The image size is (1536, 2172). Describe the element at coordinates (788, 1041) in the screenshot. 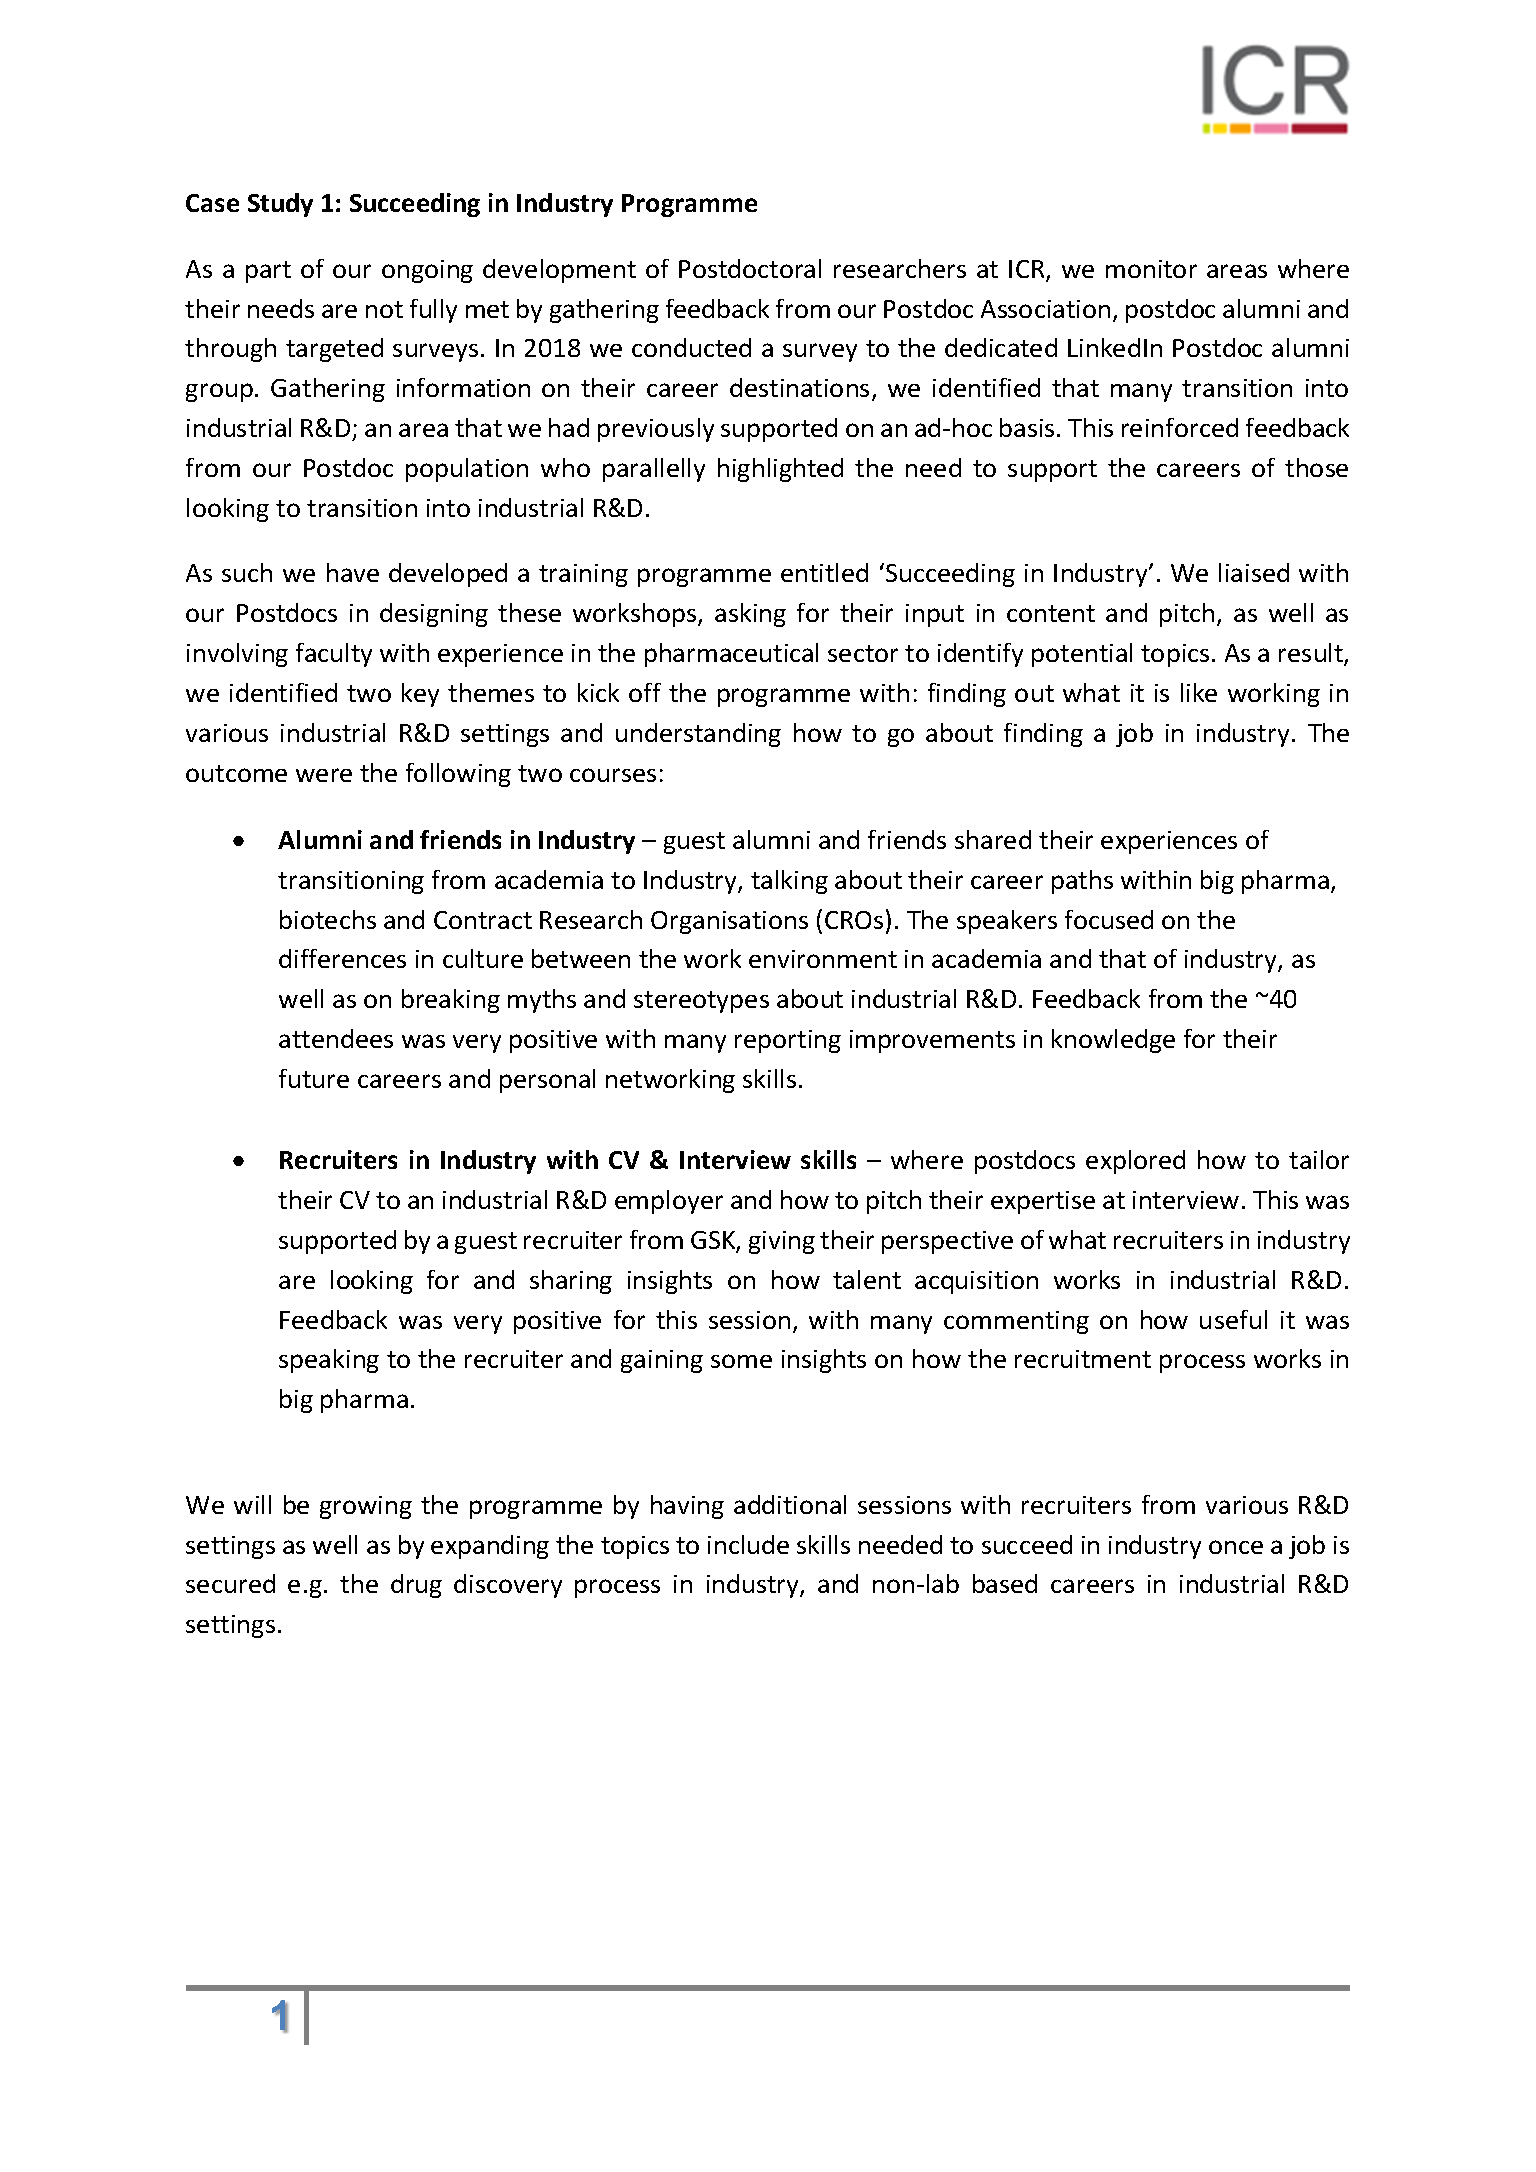

I see `reporting` at that location.
